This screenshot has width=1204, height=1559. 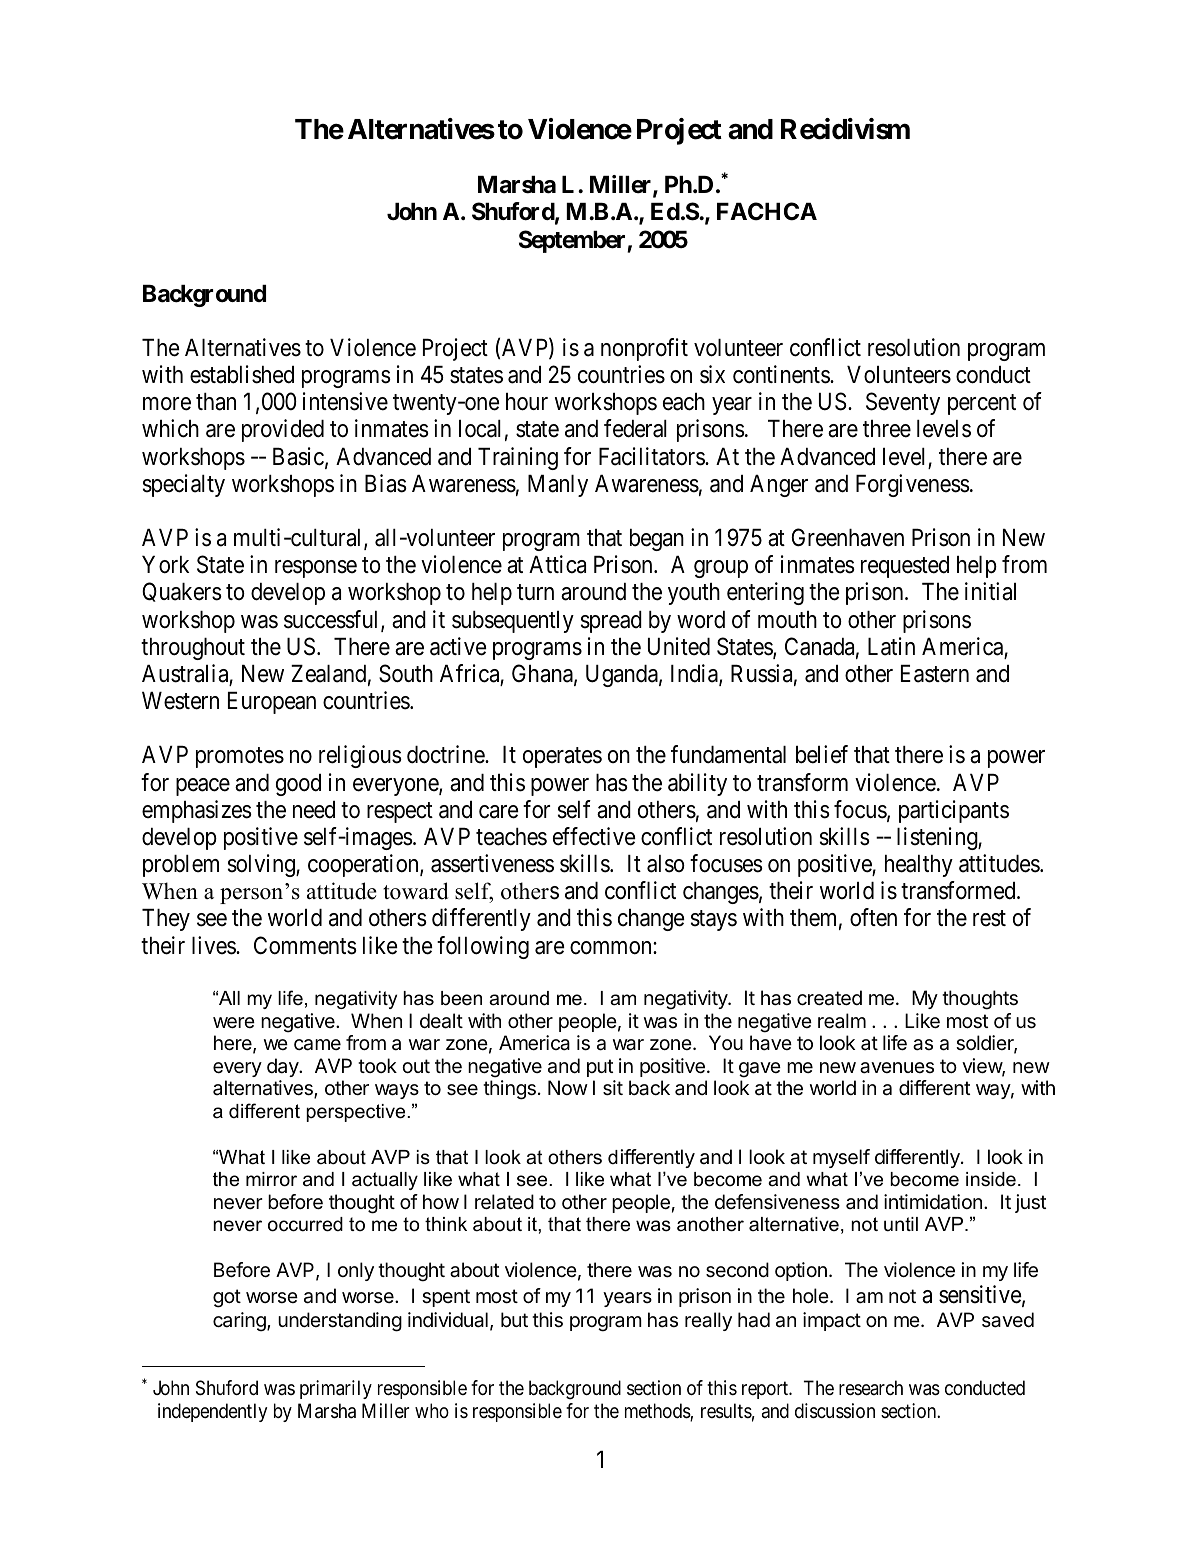 I want to click on Forgiveness, so click(x=913, y=485).
